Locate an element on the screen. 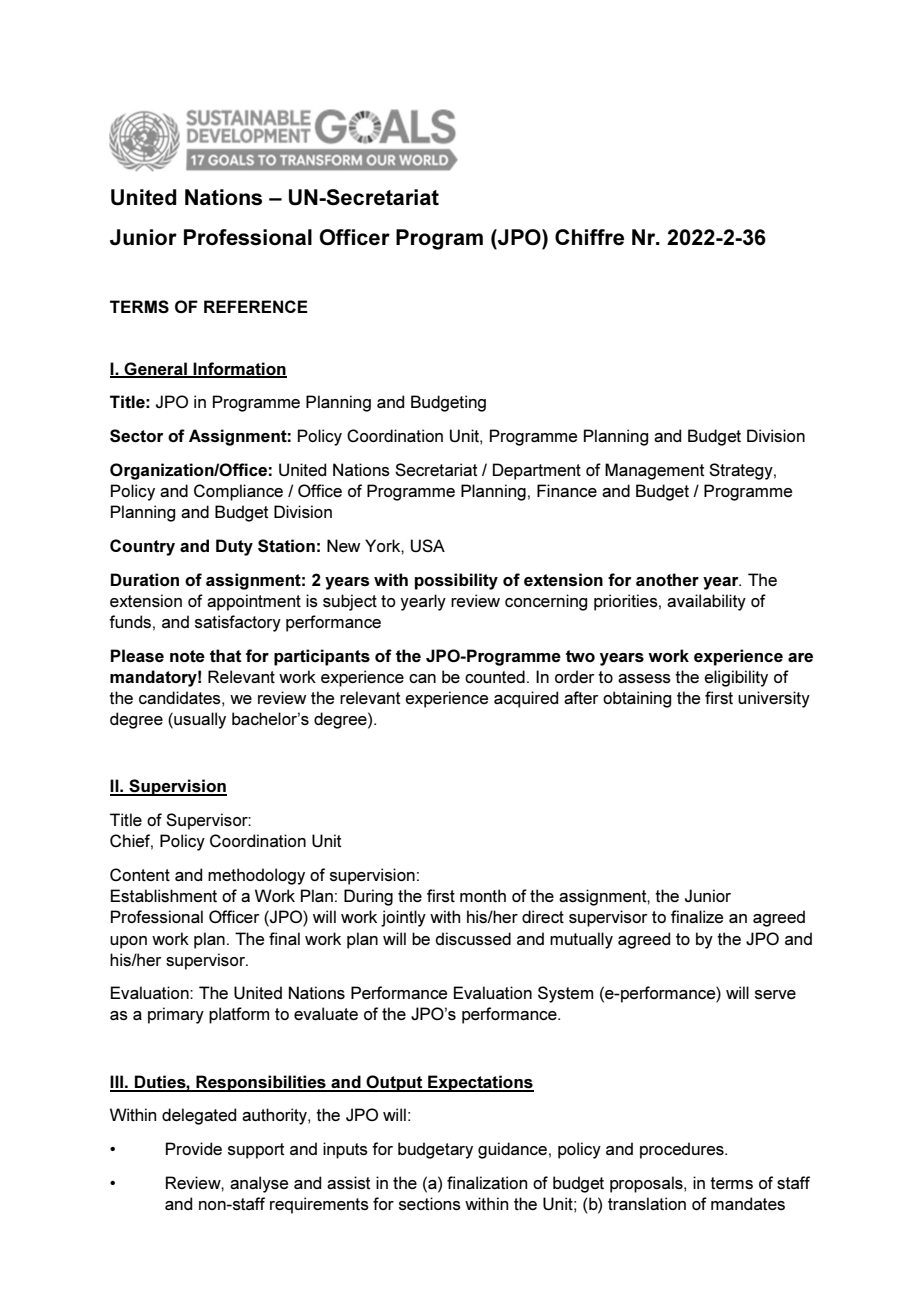 The image size is (924, 1308). sections is located at coordinates (430, 1203).
